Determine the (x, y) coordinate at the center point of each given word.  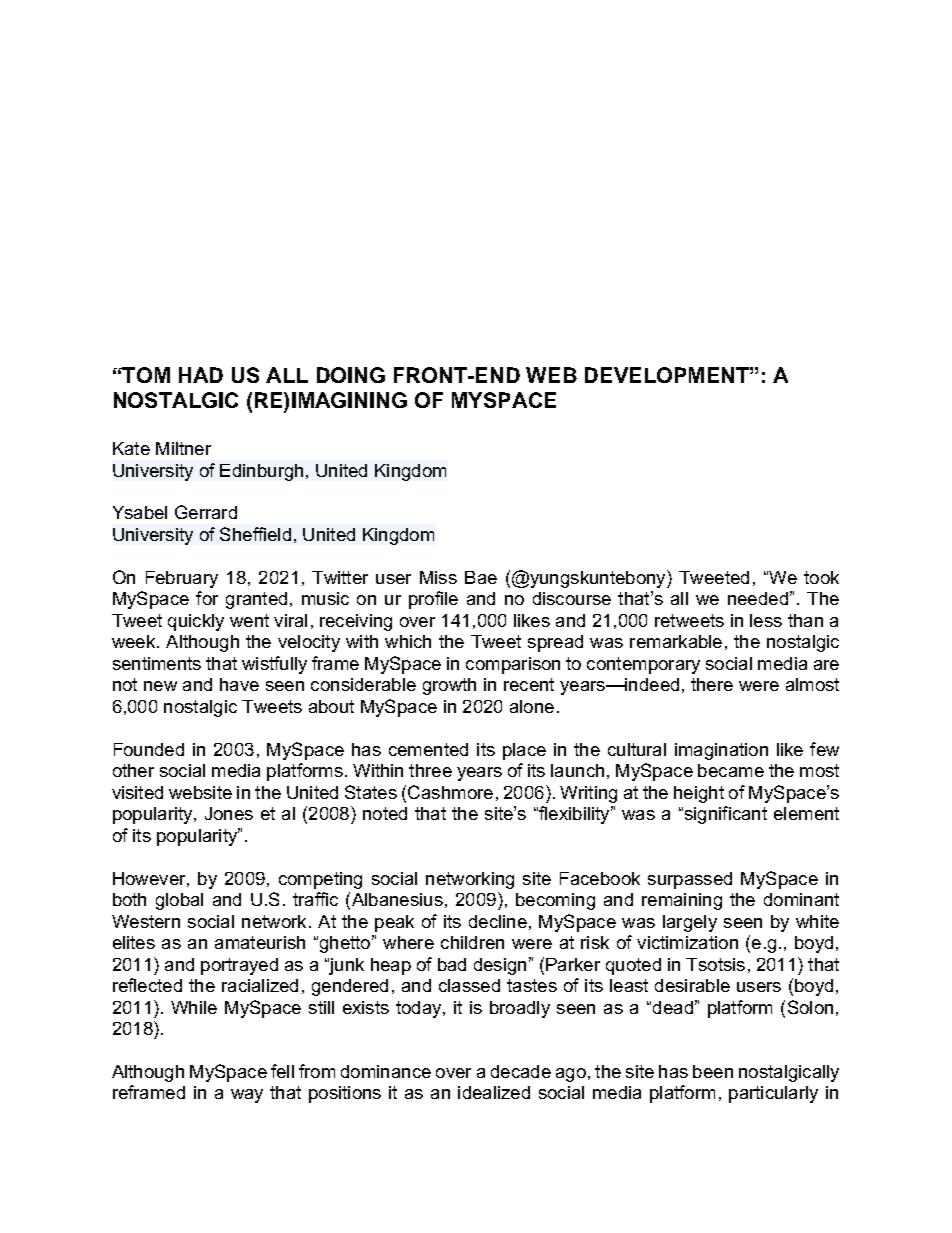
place (524, 751)
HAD (201, 375)
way (247, 1096)
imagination (721, 751)
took (821, 577)
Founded (149, 749)
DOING (351, 375)
